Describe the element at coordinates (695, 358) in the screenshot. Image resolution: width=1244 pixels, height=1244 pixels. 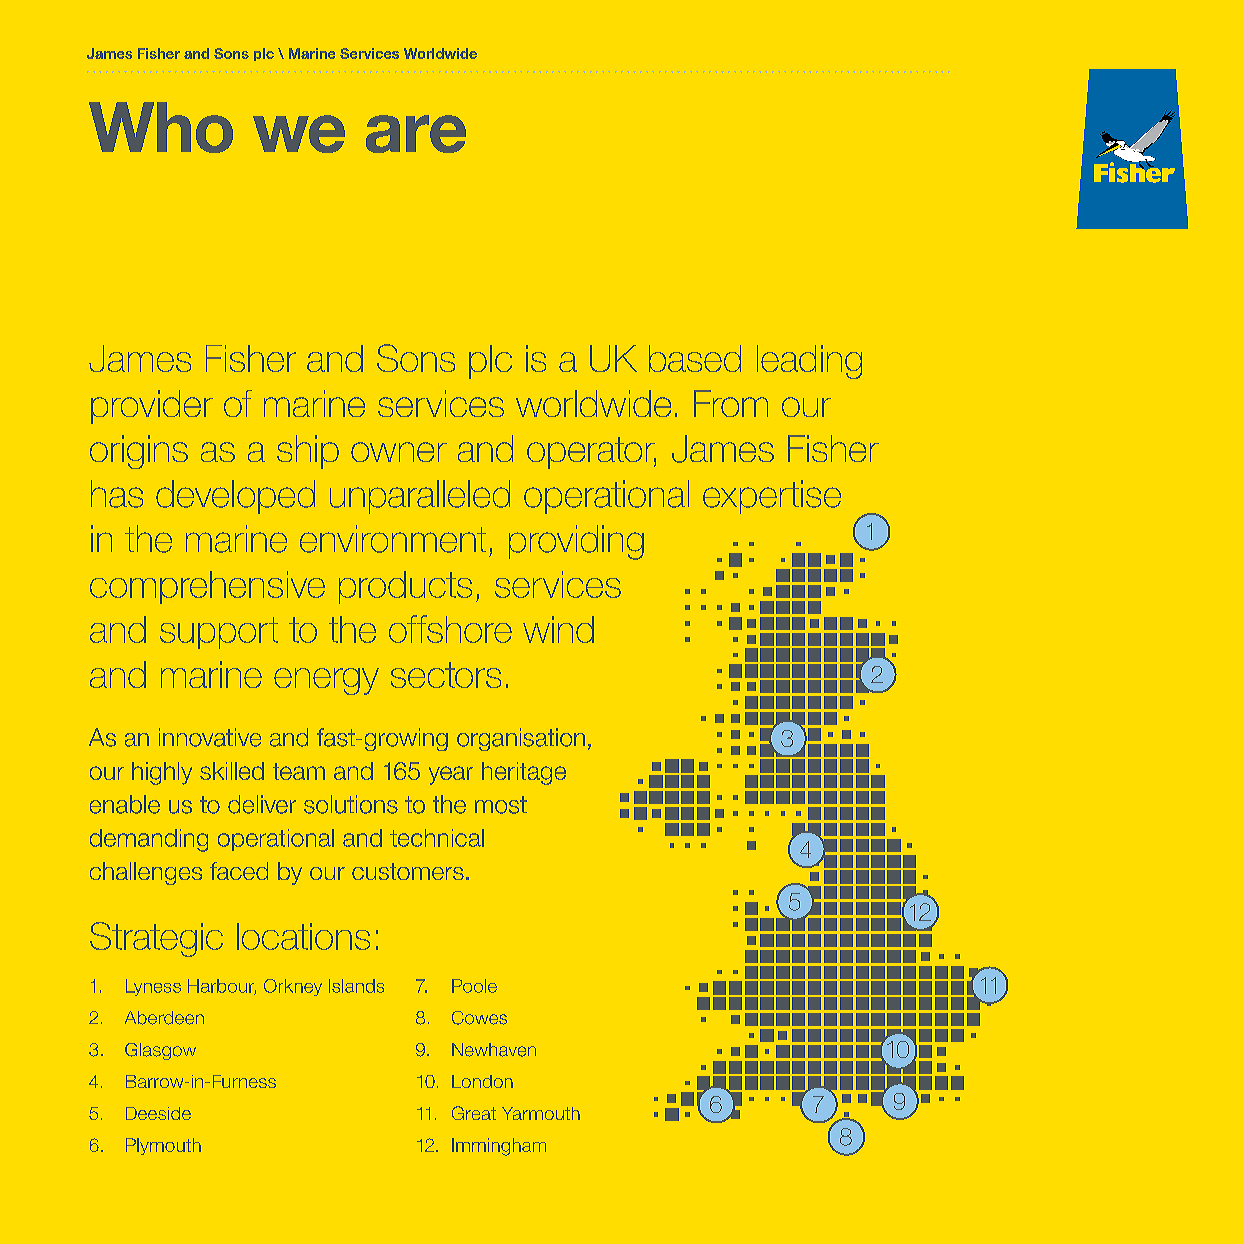
I see `based` at that location.
